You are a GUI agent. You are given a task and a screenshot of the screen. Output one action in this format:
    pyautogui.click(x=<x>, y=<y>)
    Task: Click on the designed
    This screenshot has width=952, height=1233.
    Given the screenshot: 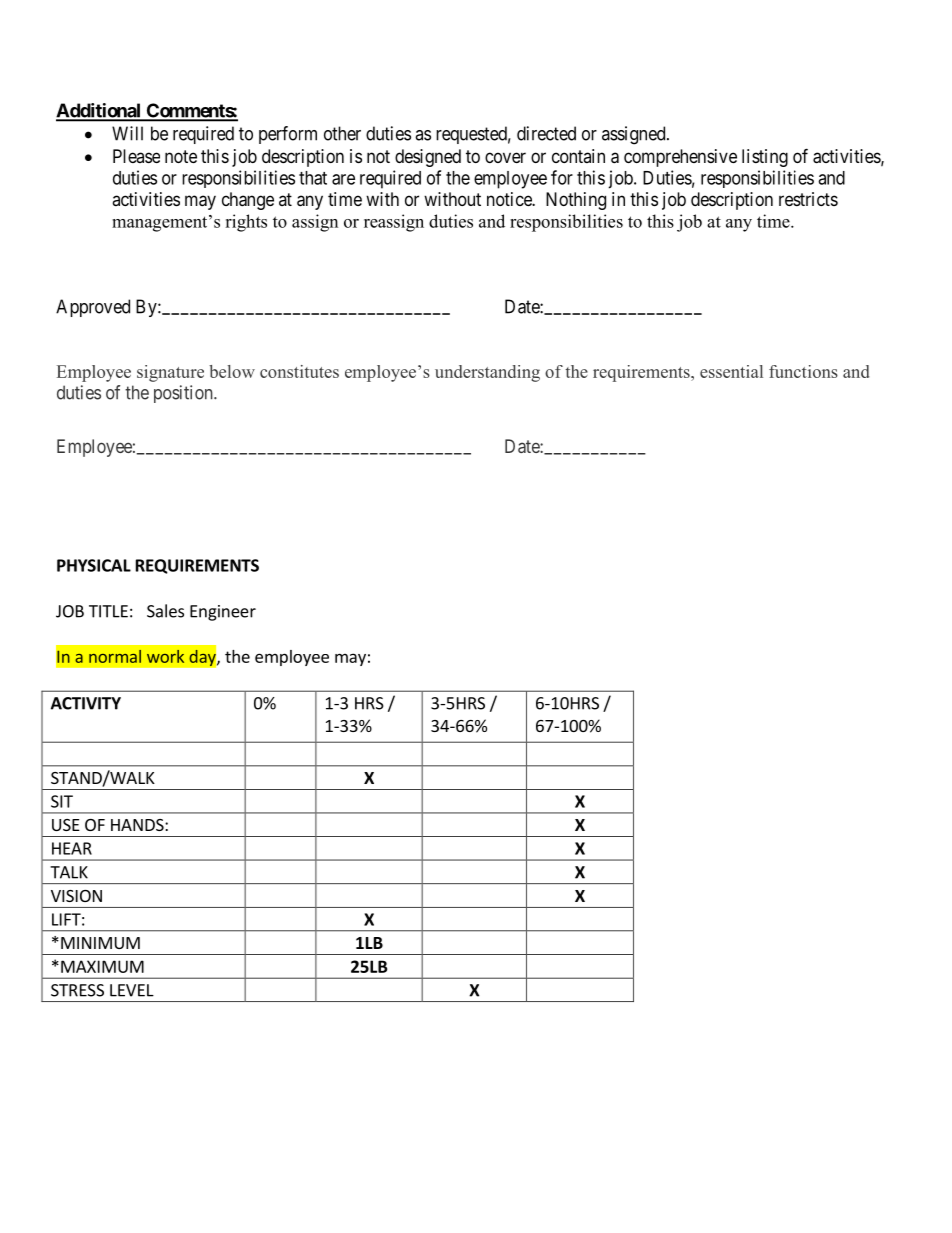 What is the action you would take?
    pyautogui.click(x=428, y=158)
